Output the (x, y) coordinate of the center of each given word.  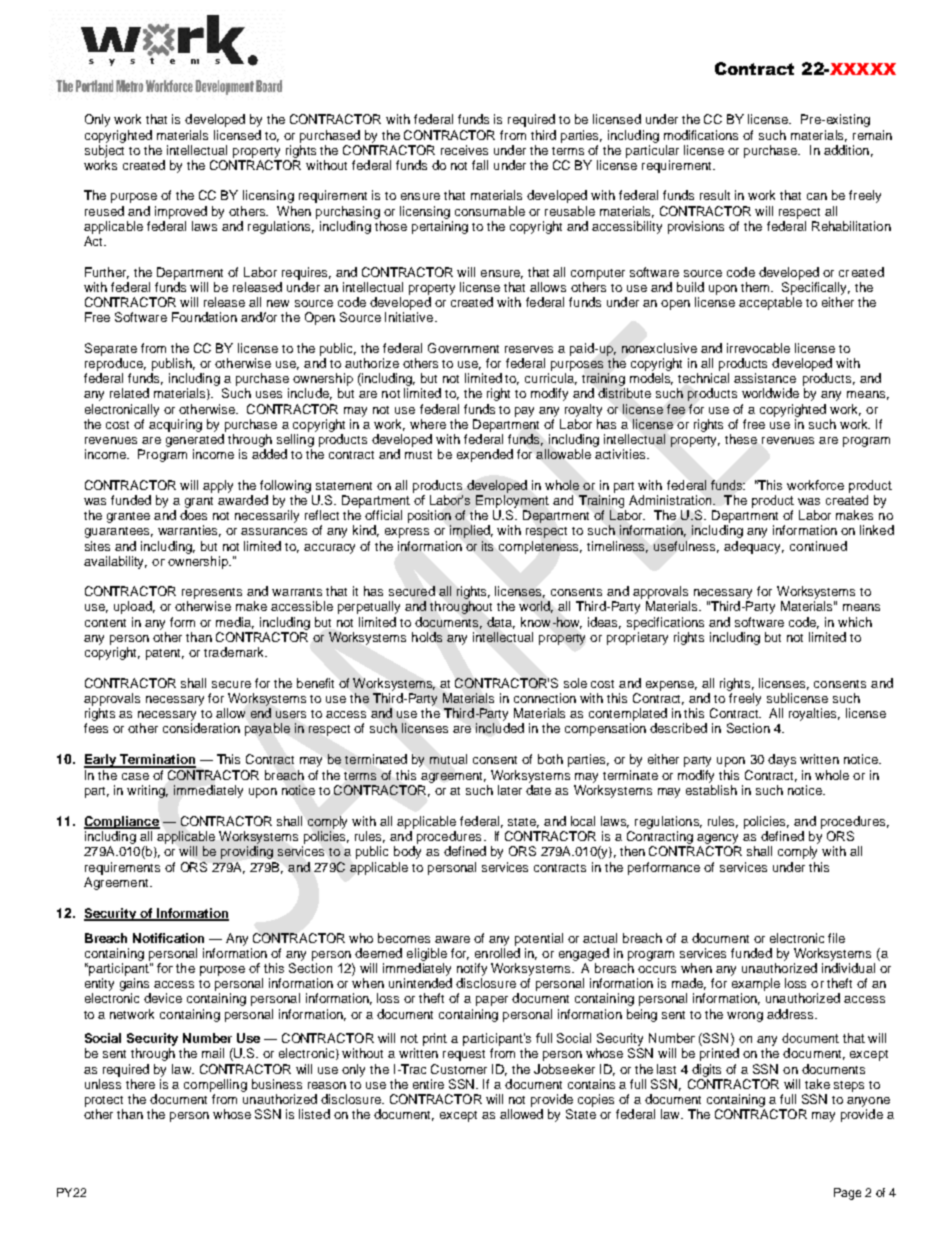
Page (847, 1194)
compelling (215, 1085)
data (501, 623)
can (817, 196)
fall (480, 165)
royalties (814, 714)
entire (428, 1084)
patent (165, 654)
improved (181, 212)
